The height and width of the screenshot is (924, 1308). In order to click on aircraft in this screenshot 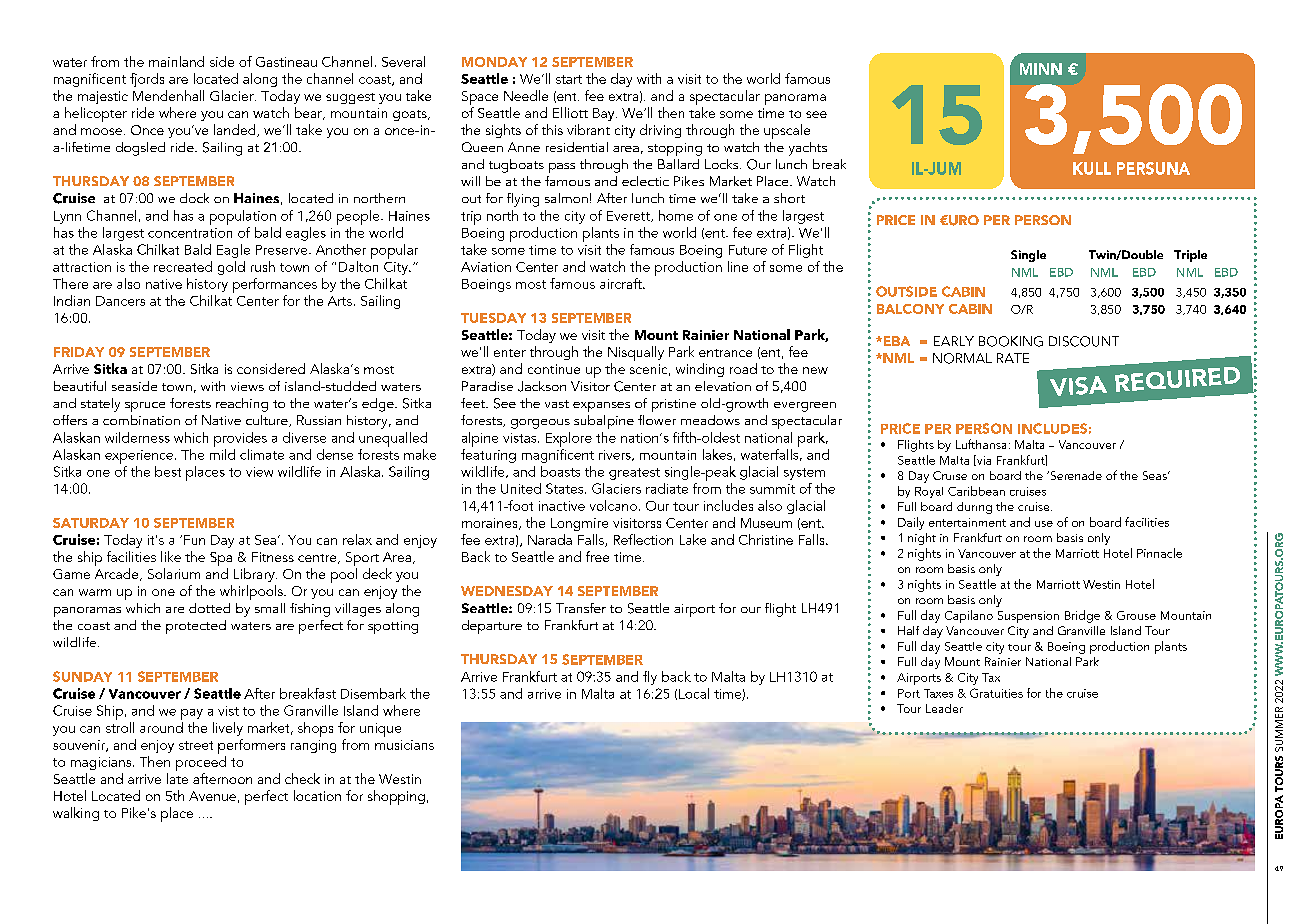, I will do `click(622, 283)`.
